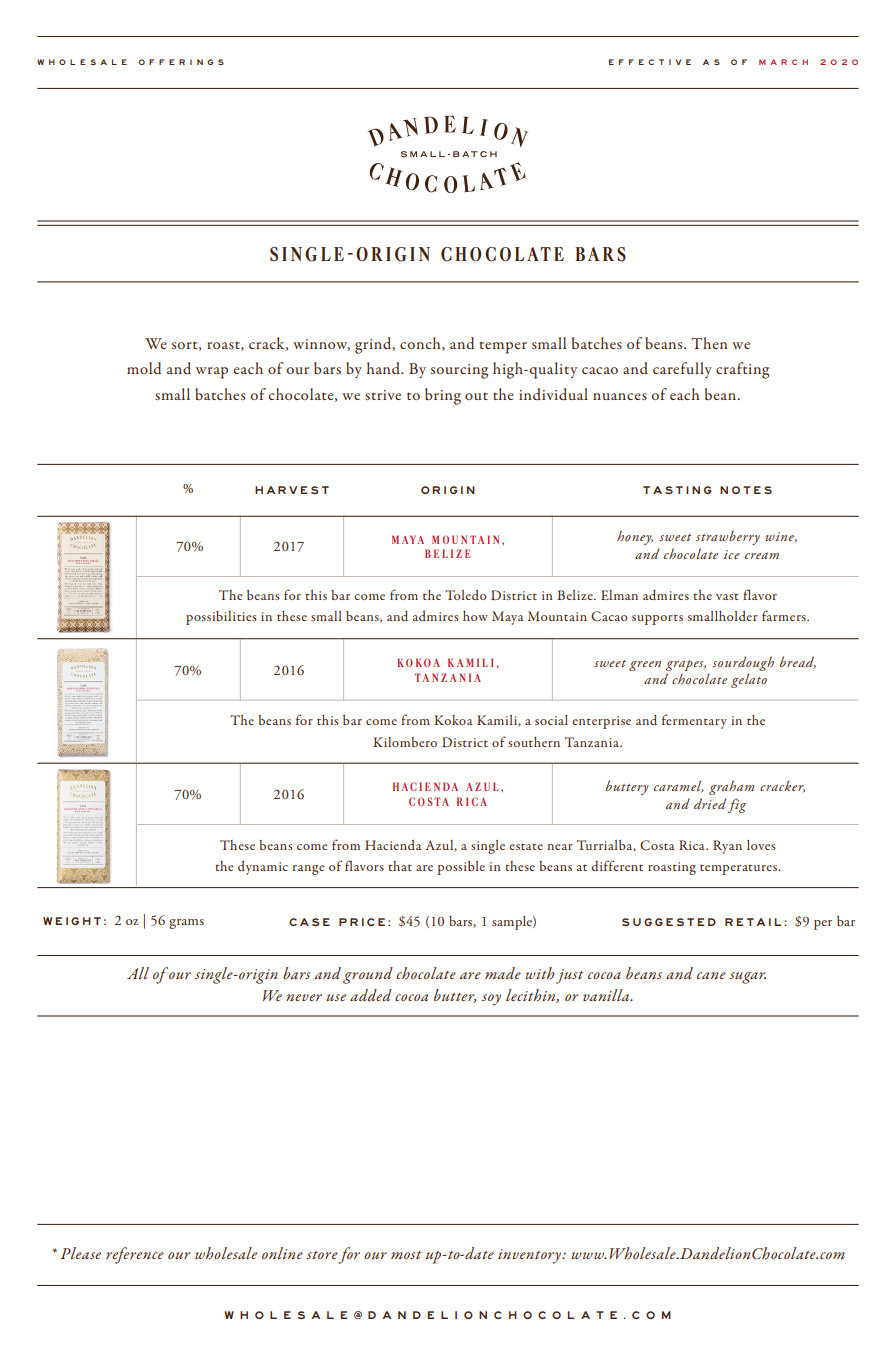 This screenshot has width=896, height=1345. I want to click on never, so click(304, 997).
